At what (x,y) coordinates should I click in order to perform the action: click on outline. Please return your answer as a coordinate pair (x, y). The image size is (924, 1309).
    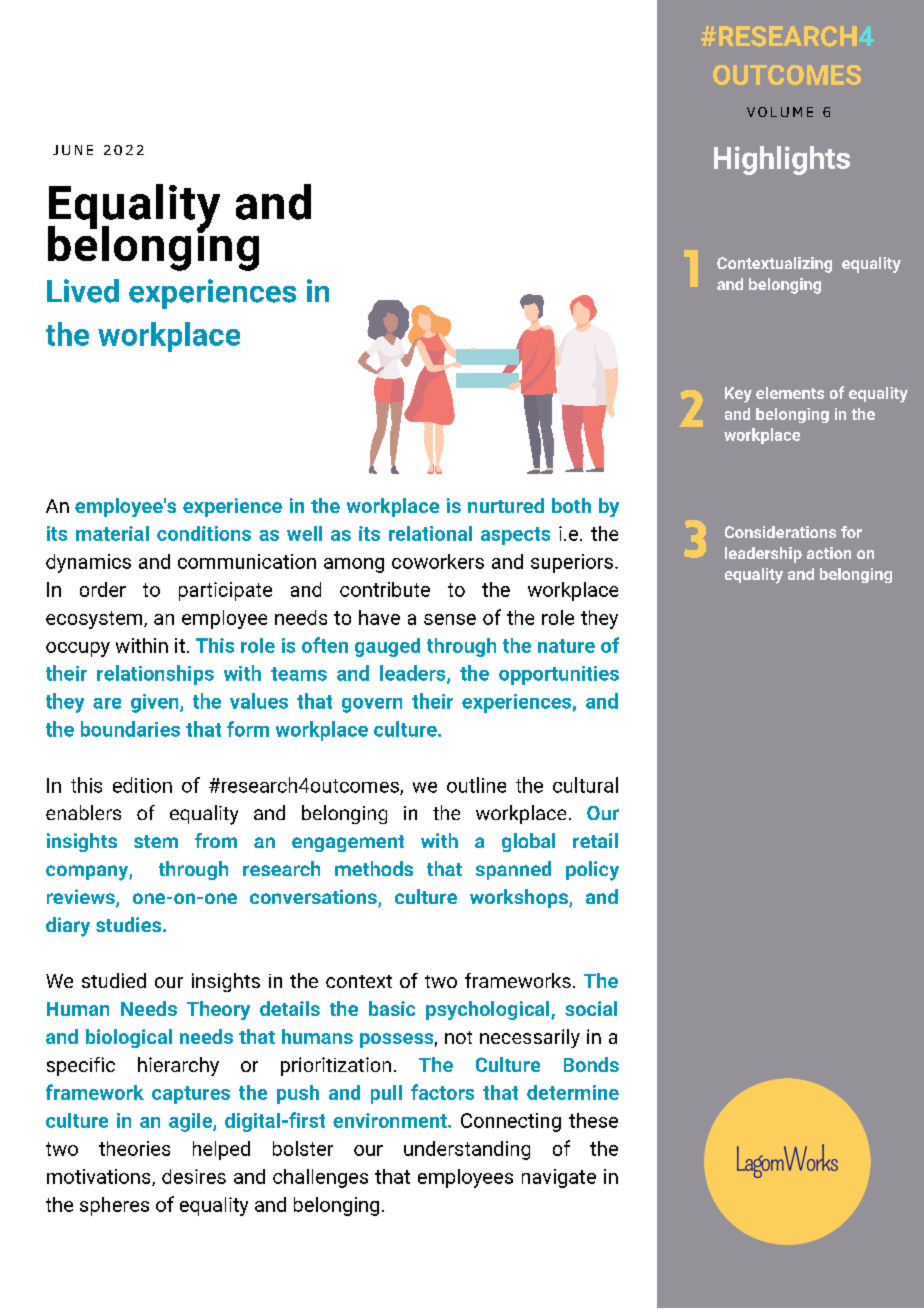
    Looking at the image, I should click on (476, 785).
